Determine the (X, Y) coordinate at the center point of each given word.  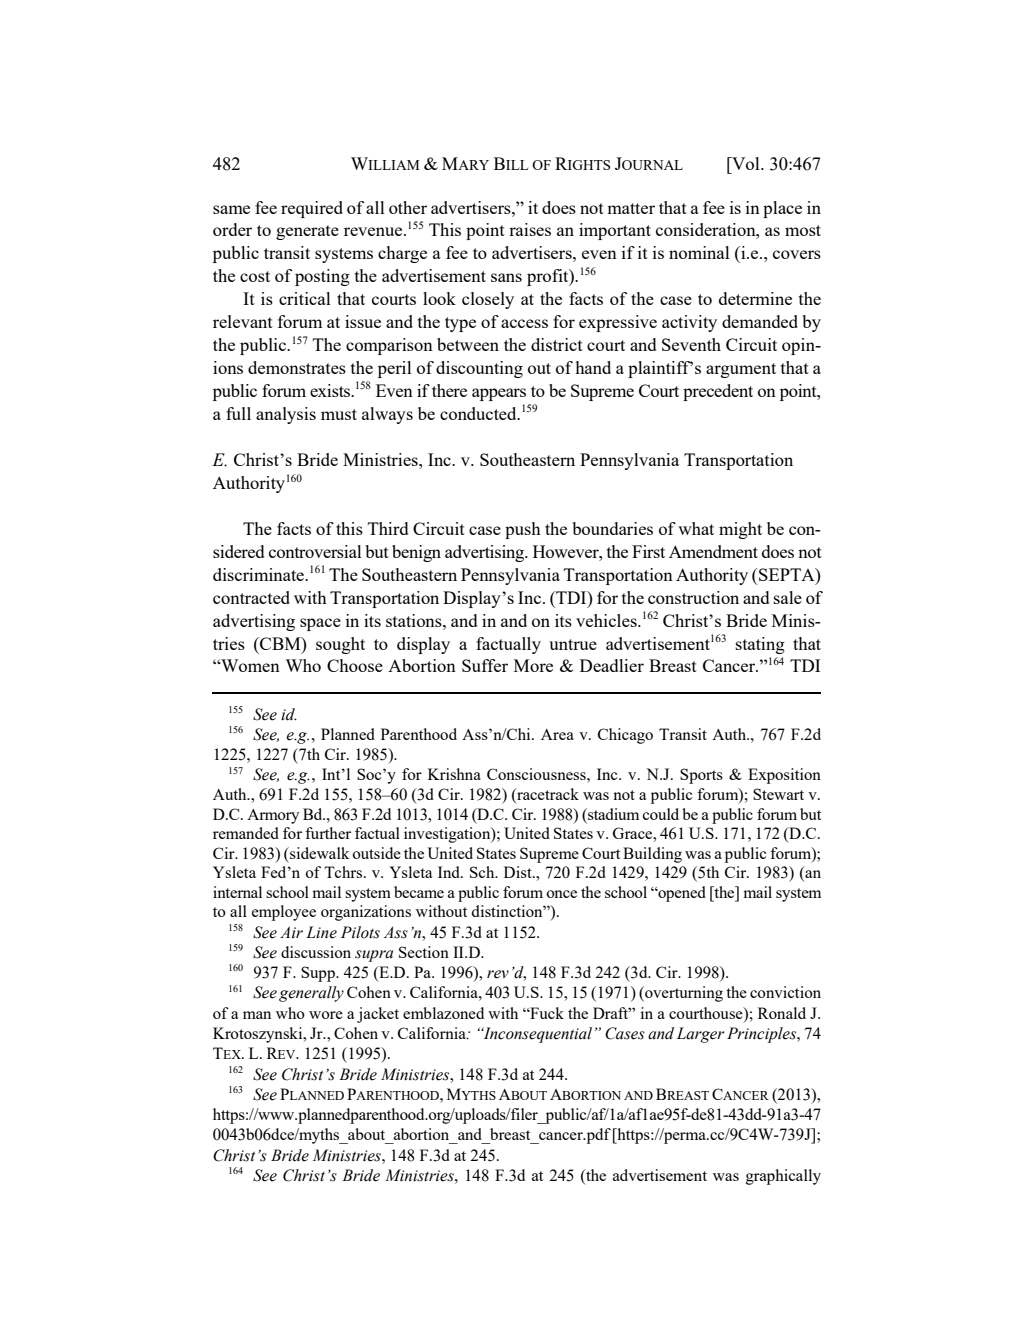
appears (499, 394)
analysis (286, 415)
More (533, 665)
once (561, 894)
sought (340, 645)
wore (326, 1015)
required (312, 209)
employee (284, 913)
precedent (718, 392)
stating (760, 645)
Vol (746, 163)
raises (530, 229)
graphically (783, 1177)
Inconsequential (536, 1035)
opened (681, 894)
